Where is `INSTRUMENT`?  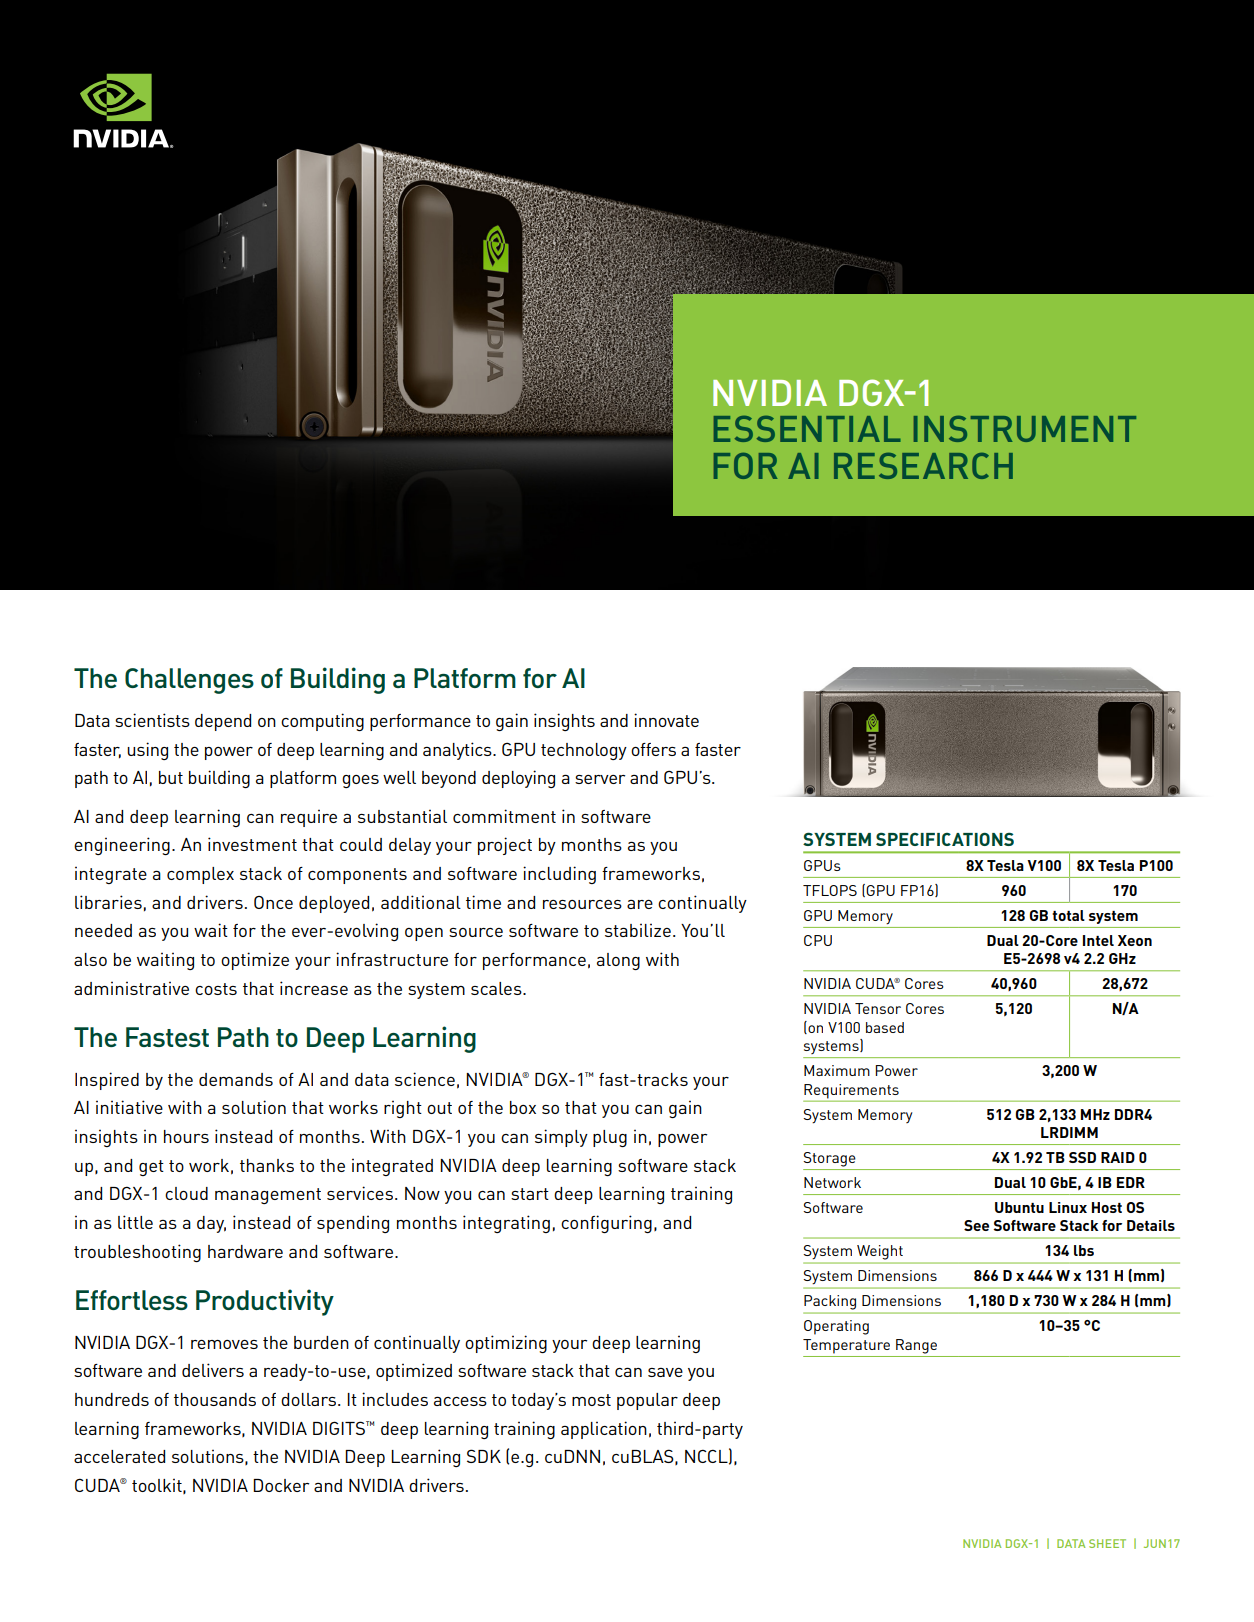
INSTRUMENT is located at coordinates (1025, 429).
